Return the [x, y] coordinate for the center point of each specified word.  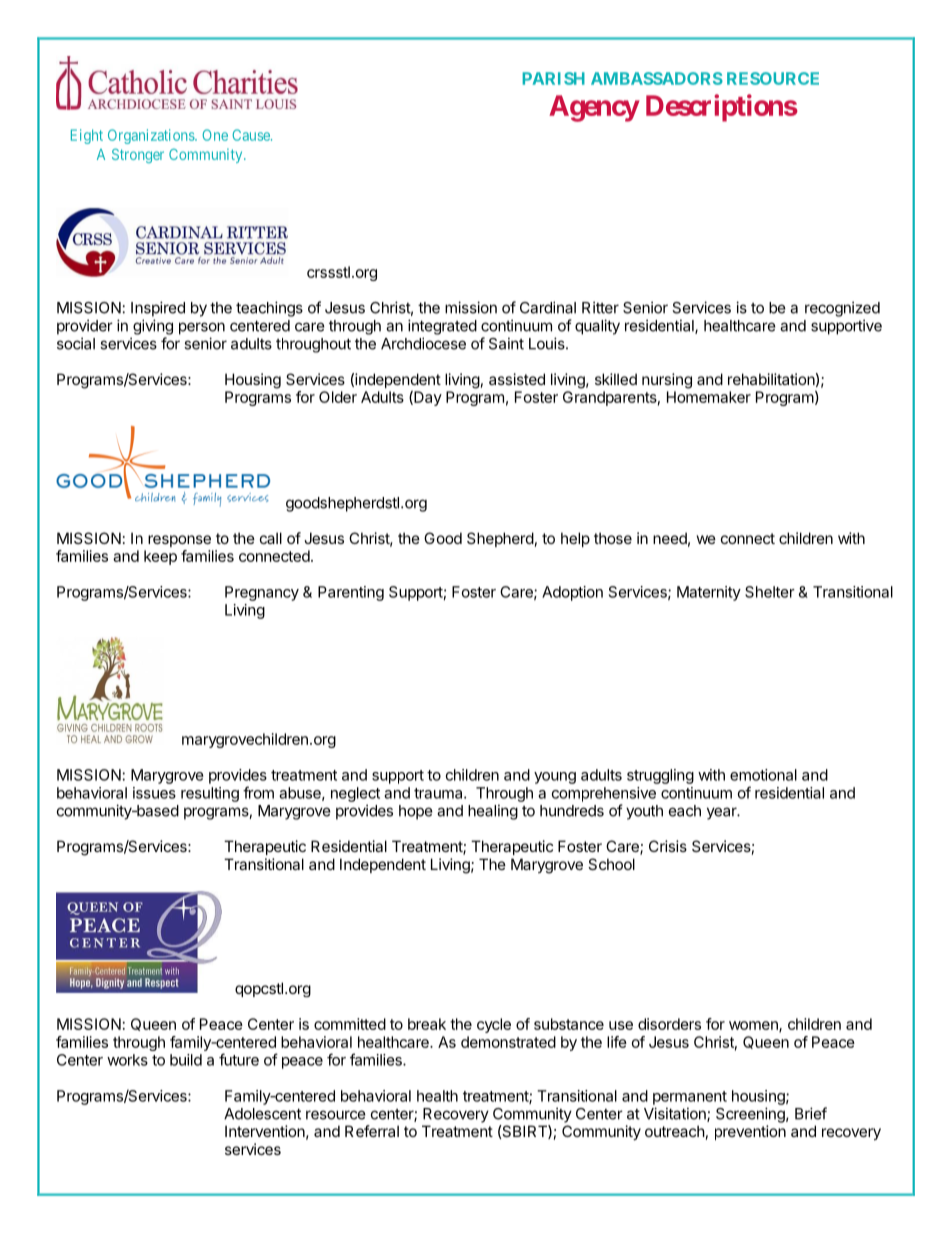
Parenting [351, 593]
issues [154, 793]
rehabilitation [771, 379]
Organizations [152, 136]
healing [493, 812]
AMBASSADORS [657, 78]
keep [160, 557]
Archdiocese [423, 343]
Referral [372, 1131]
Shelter [770, 592]
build [186, 1060]
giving [153, 327]
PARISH [553, 78]
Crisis [668, 846]
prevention [750, 1132]
